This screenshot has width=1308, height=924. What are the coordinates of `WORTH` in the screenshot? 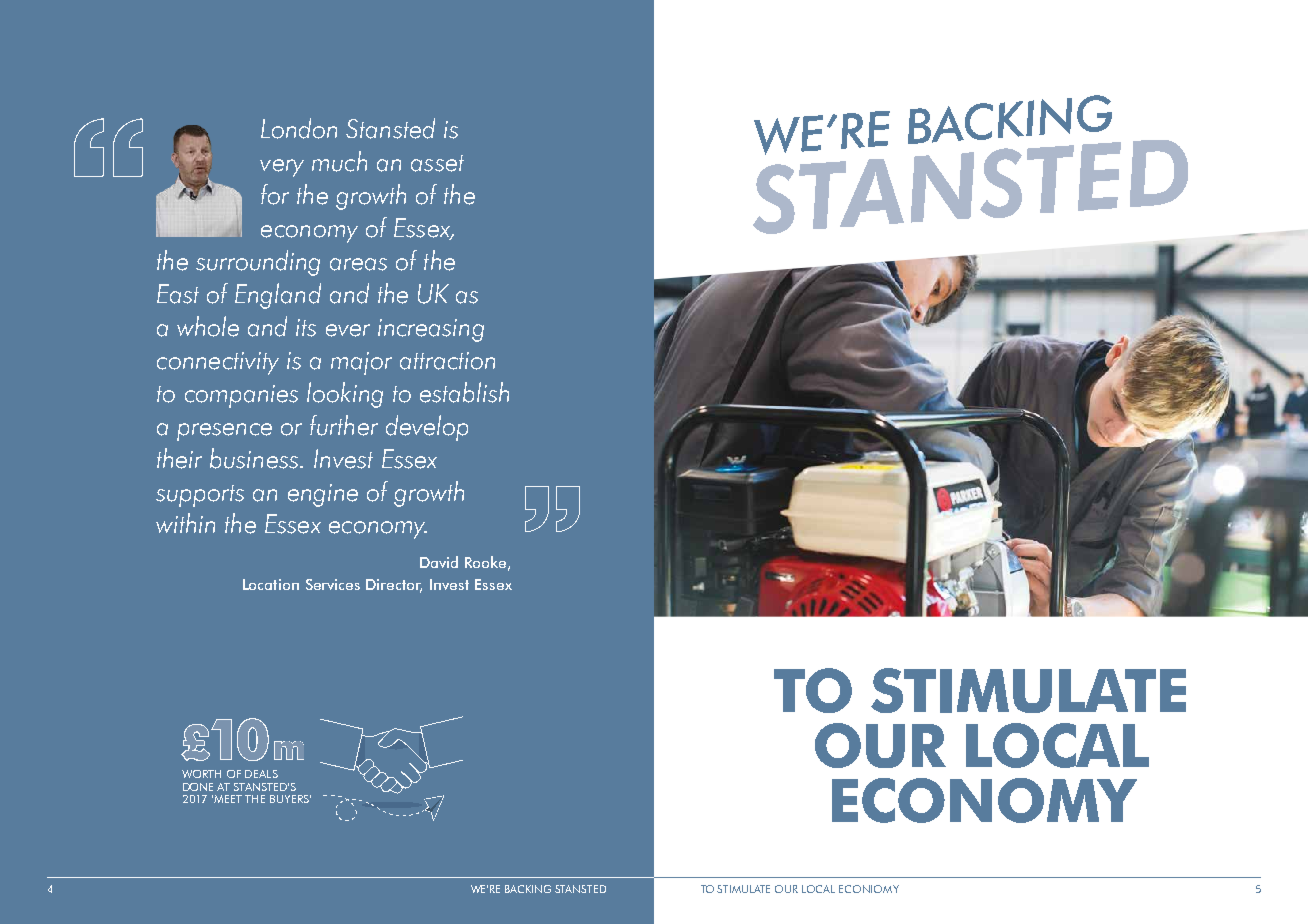 It's located at (201, 774).
